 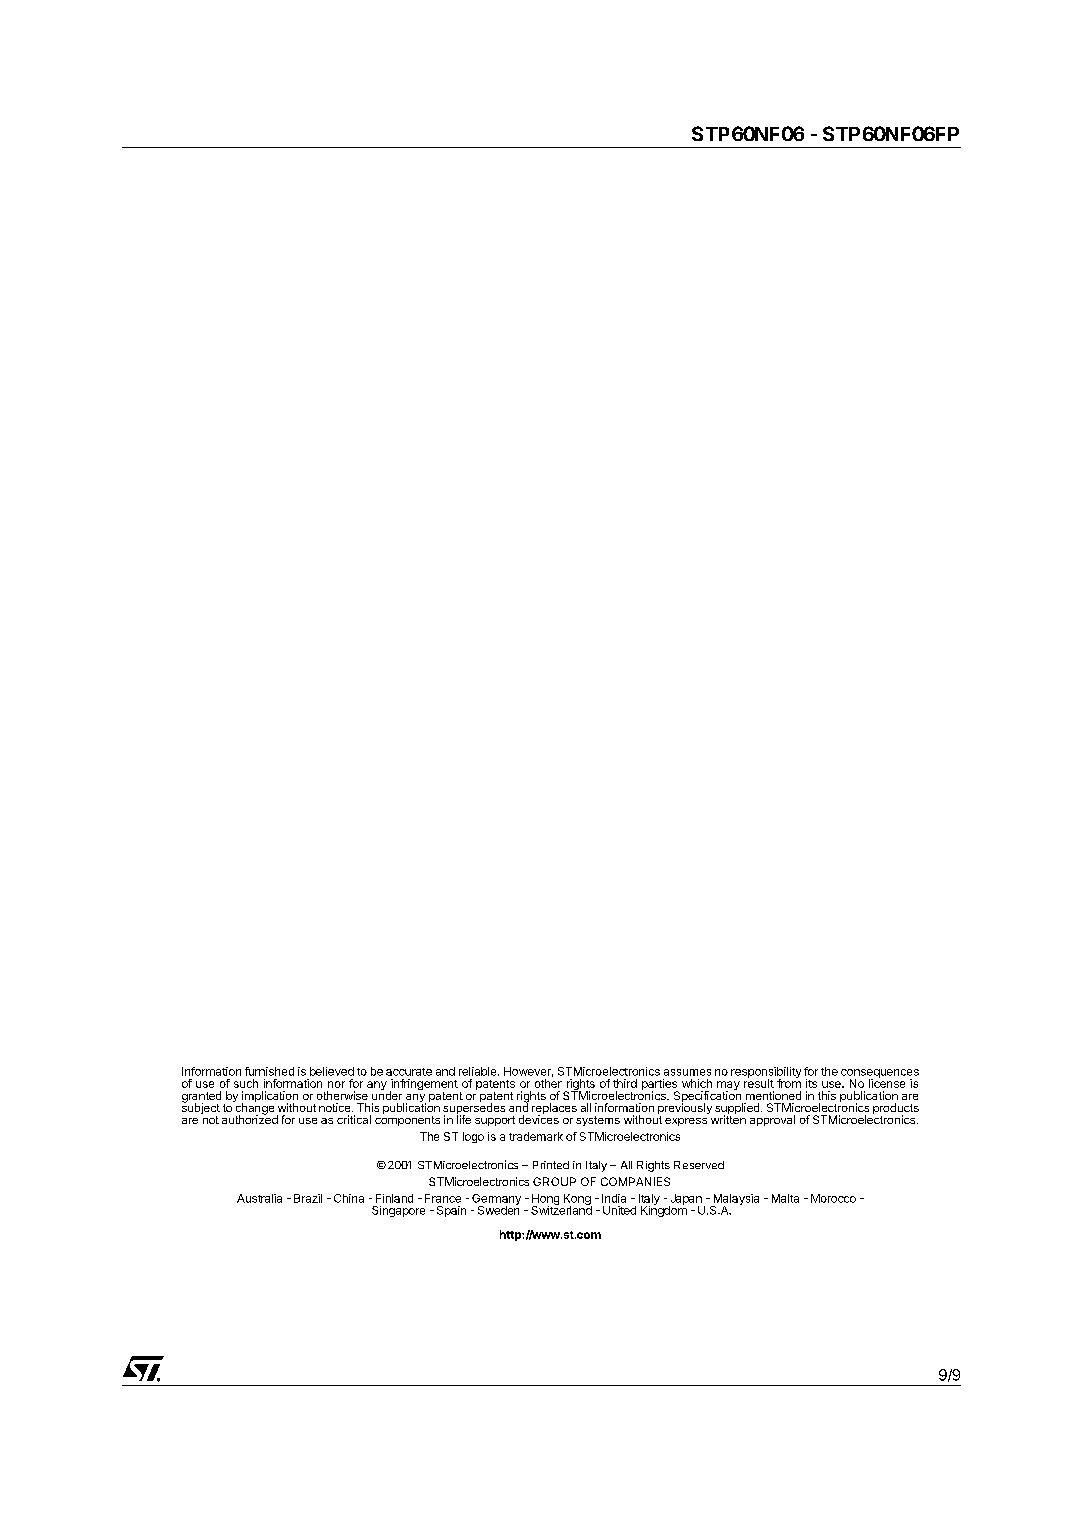 I want to click on furnished, so click(x=269, y=1071).
